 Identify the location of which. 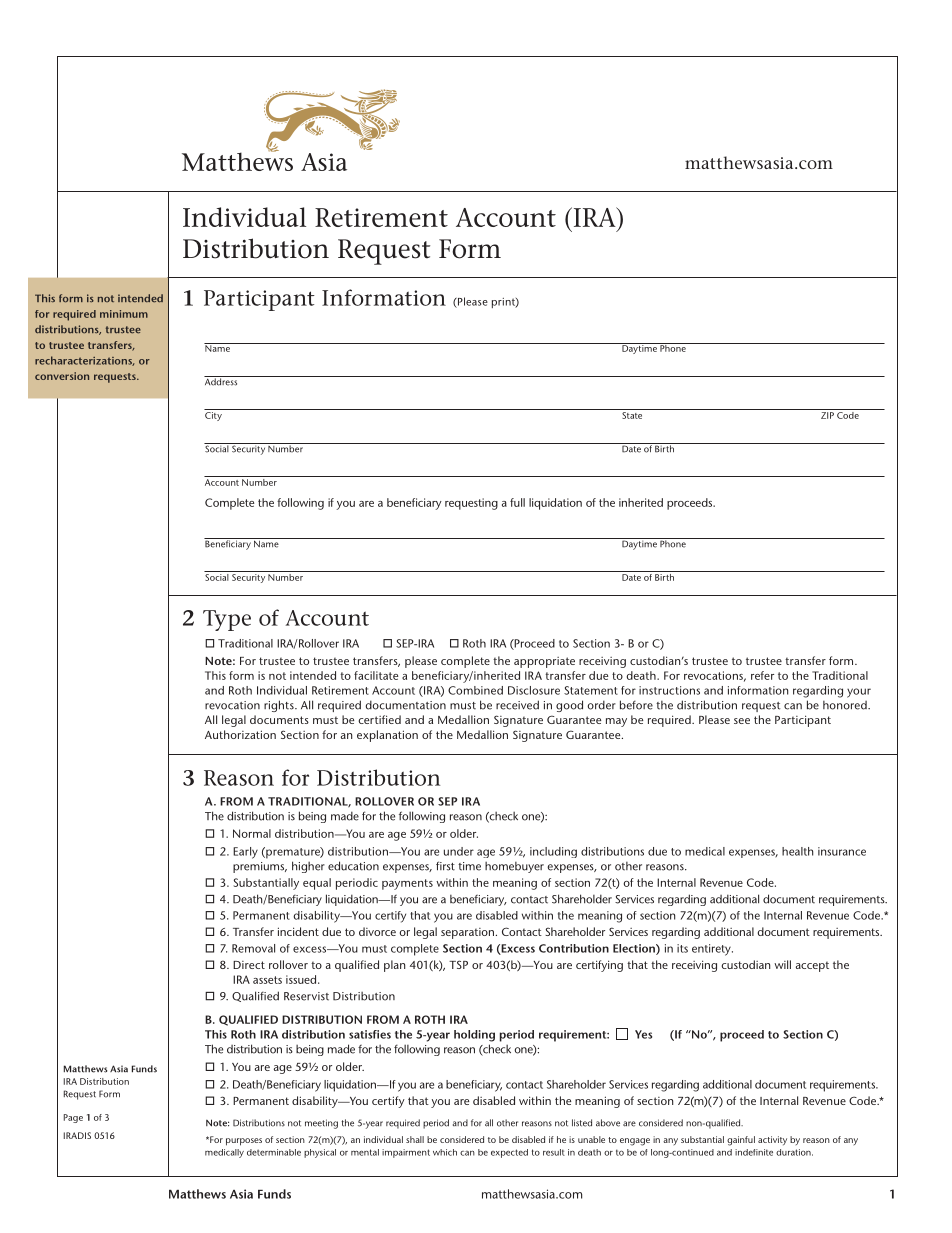
(445, 1152).
